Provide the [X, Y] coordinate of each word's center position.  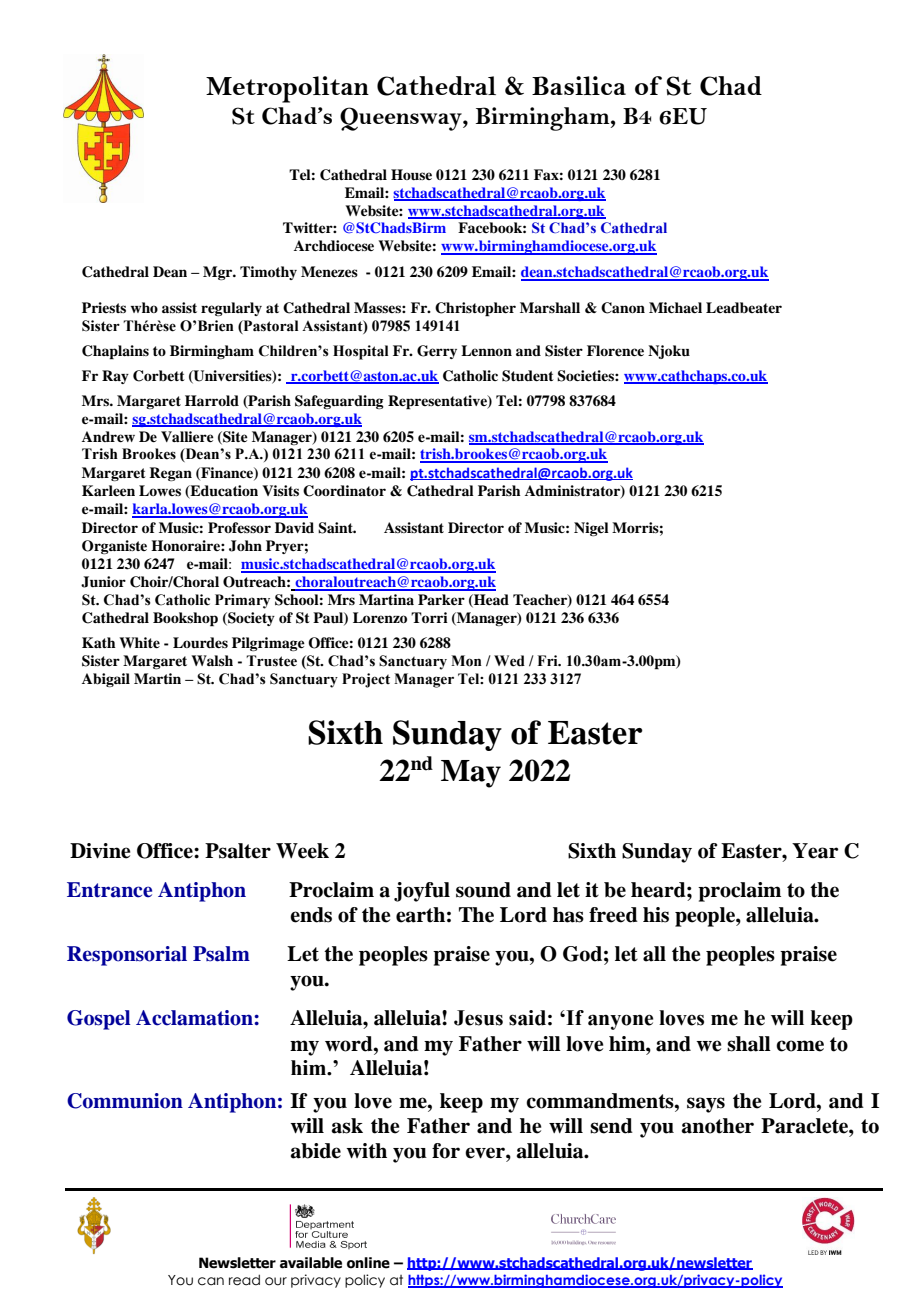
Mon [466, 661]
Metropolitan [287, 89]
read [244, 1280]
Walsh [212, 660]
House [411, 174]
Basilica [579, 85]
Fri [548, 660]
